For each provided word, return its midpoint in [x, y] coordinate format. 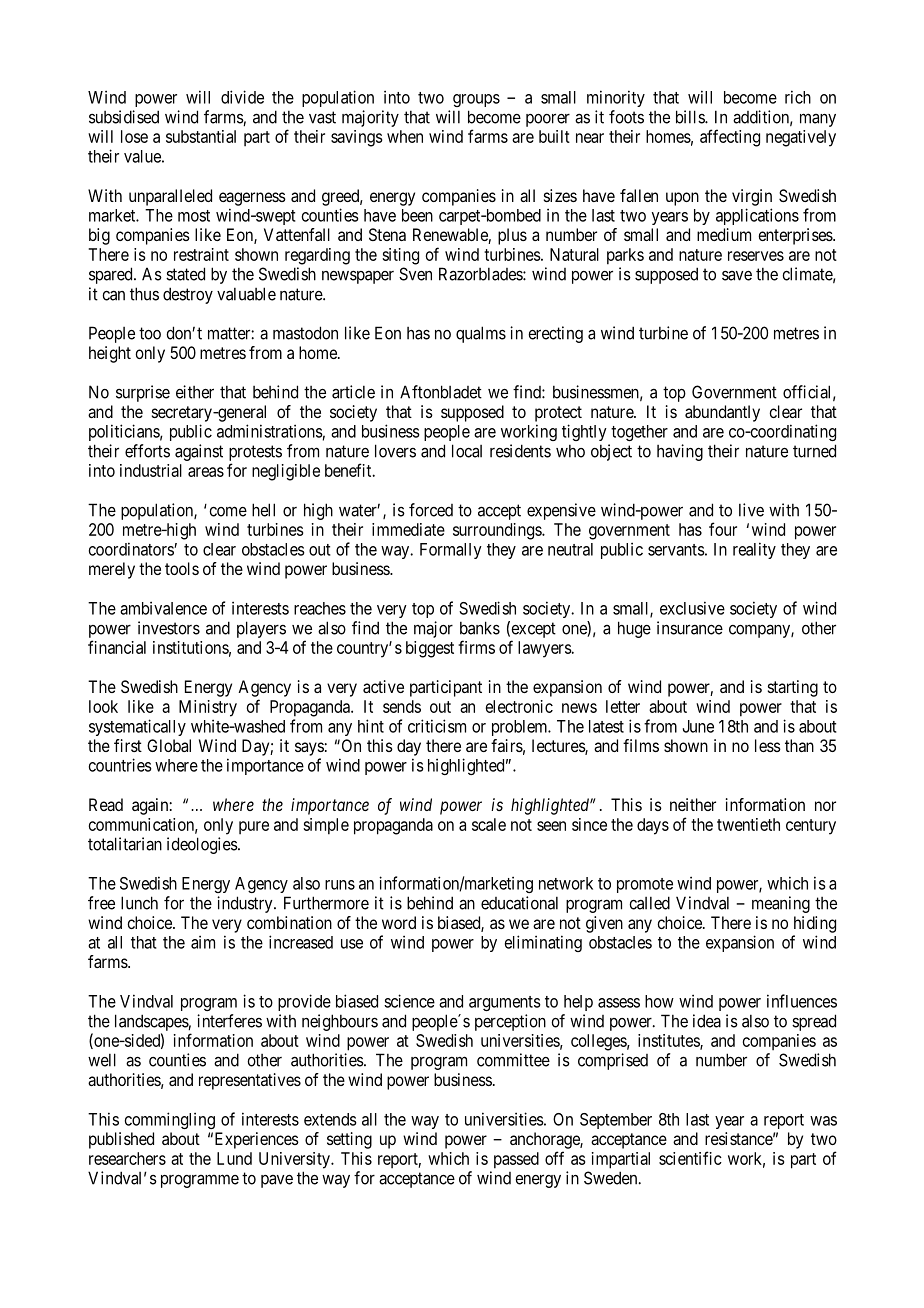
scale [489, 824]
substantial [201, 136]
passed [516, 1160]
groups [476, 100]
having [680, 452]
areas [206, 472]
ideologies [202, 845]
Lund [234, 1158]
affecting [730, 138]
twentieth [748, 824]
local [467, 451]
